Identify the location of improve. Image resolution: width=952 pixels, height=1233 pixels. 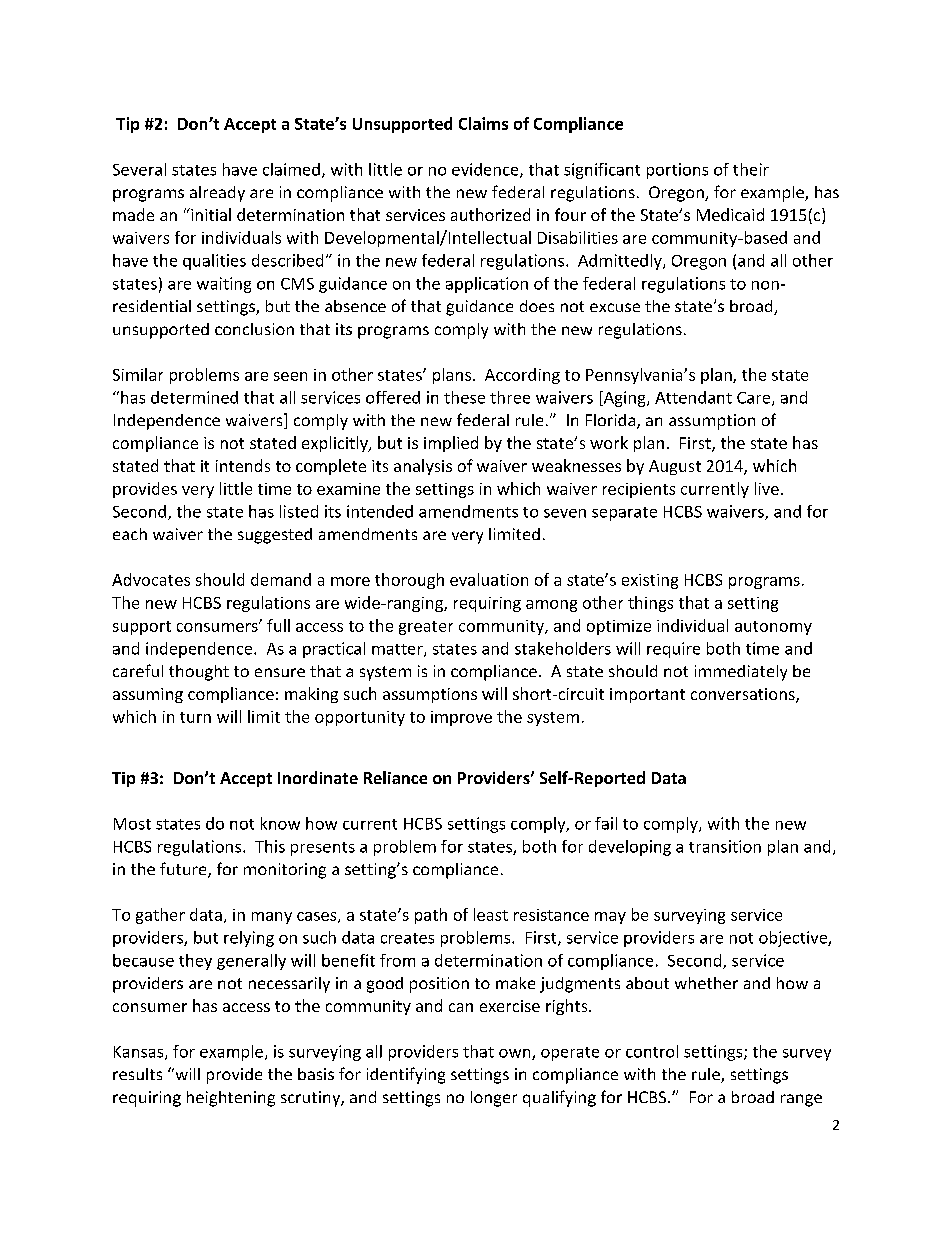
(461, 718).
